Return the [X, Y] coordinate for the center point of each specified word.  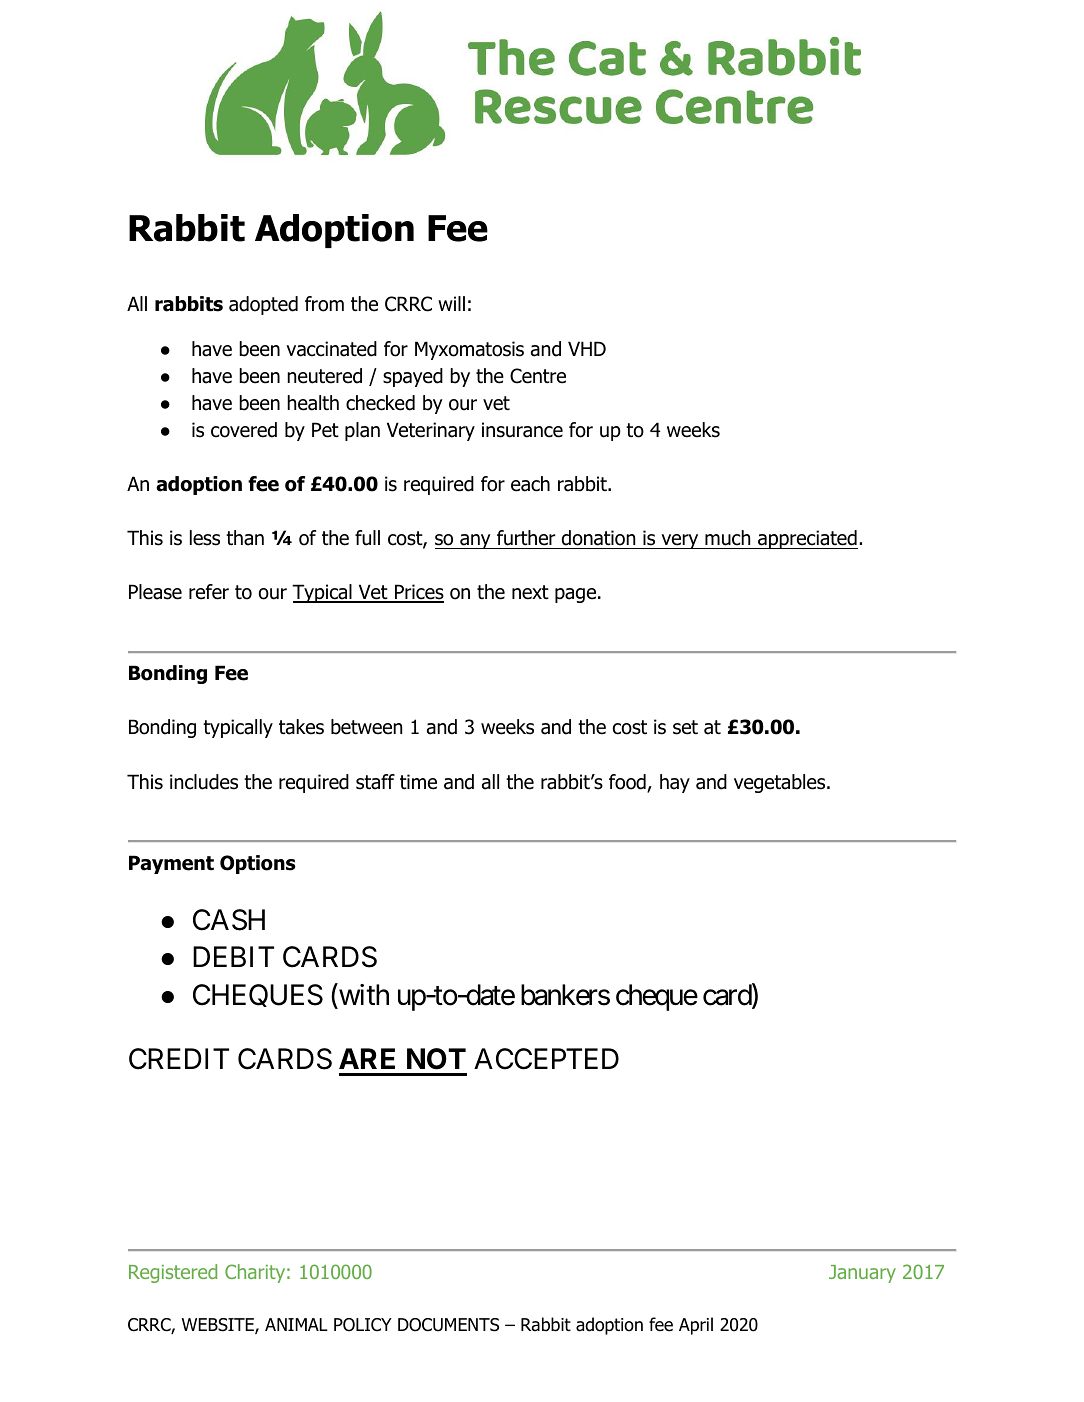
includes [204, 782]
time [418, 782]
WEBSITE [219, 1326]
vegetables [781, 783]
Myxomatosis [469, 350]
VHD [587, 348]
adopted [263, 305]
